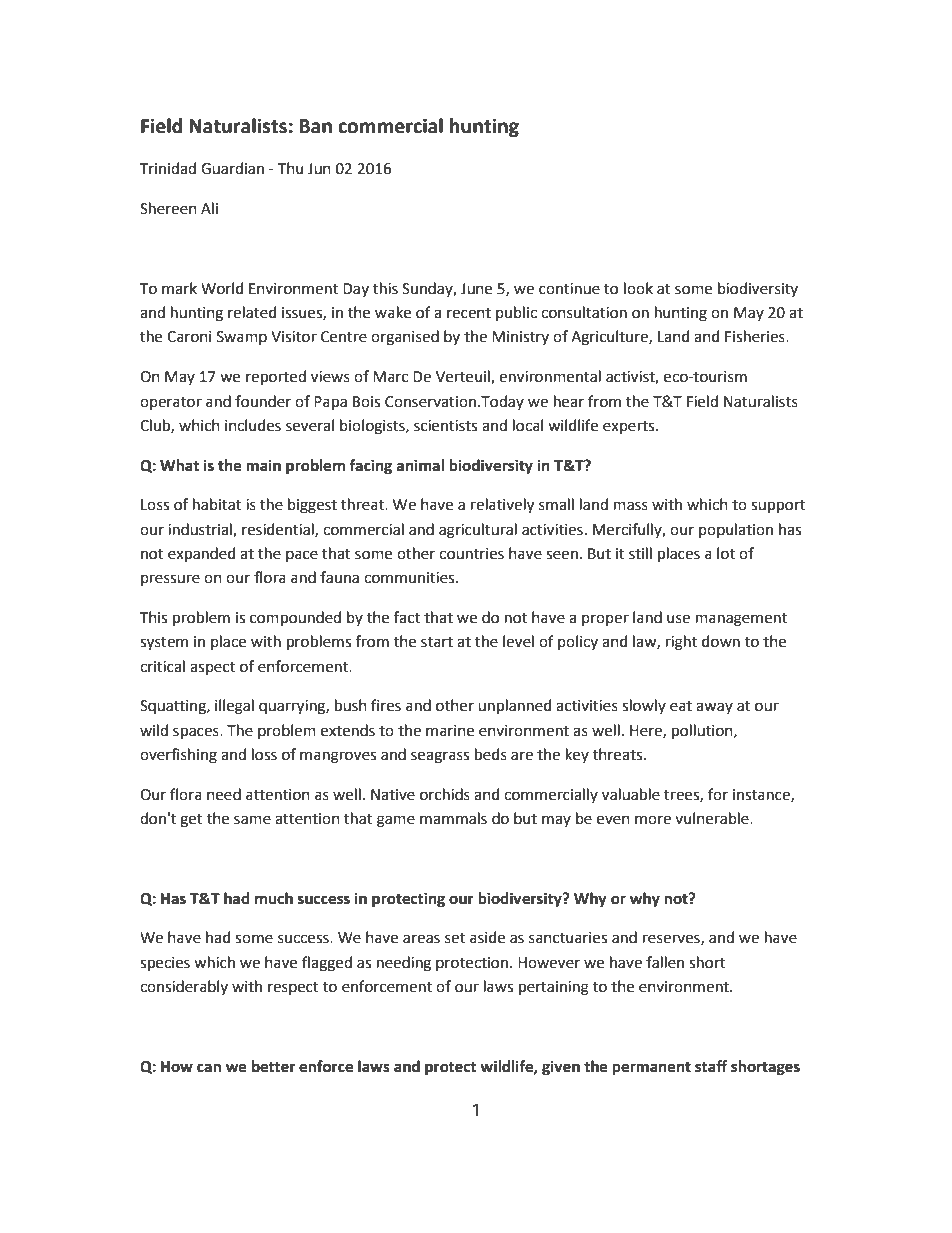 The image size is (952, 1233). What do you see at coordinates (471, 554) in the screenshot?
I see `countries` at bounding box center [471, 554].
